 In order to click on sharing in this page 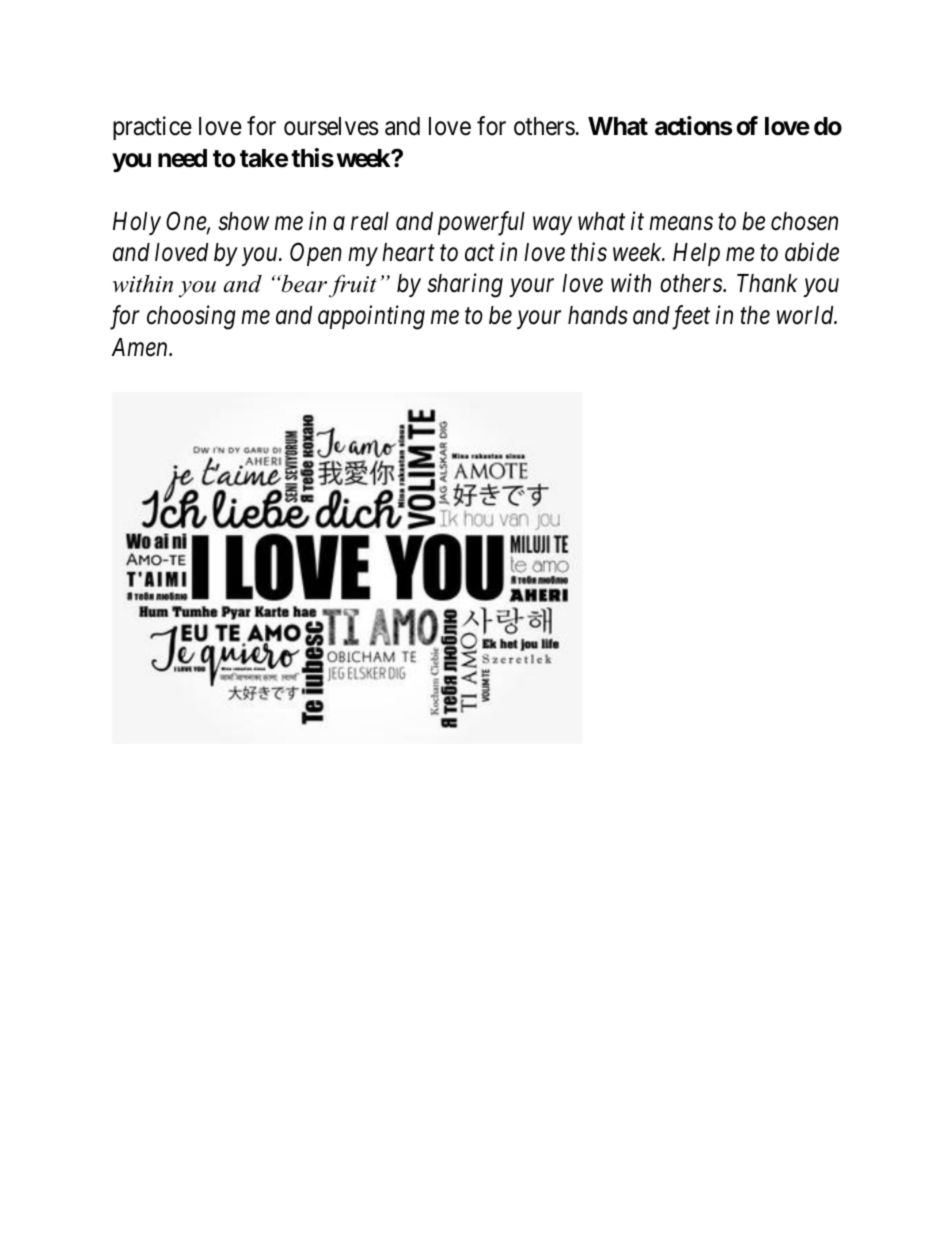, I will do `click(465, 286)`.
